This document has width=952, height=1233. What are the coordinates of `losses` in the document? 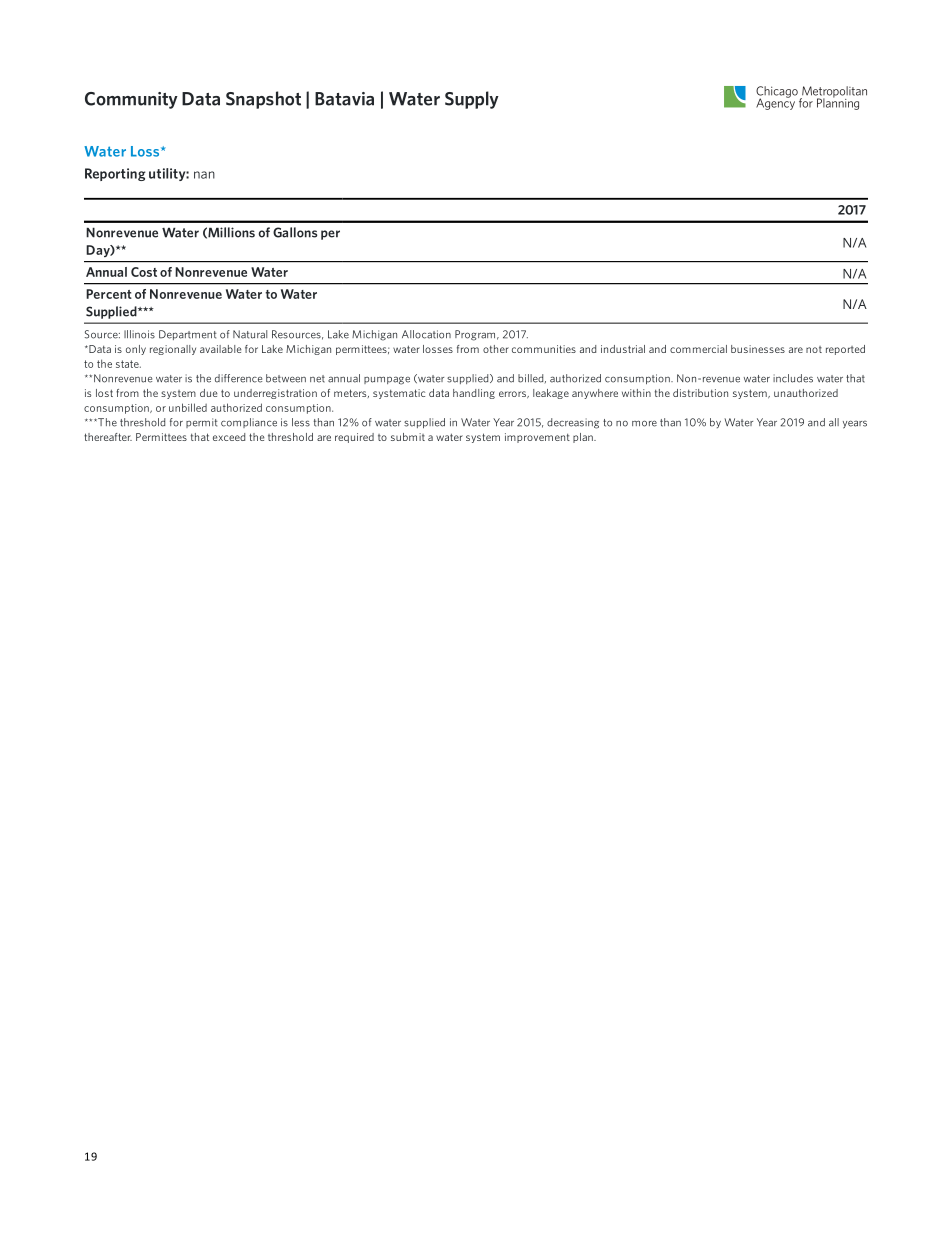 It's located at (438, 349).
